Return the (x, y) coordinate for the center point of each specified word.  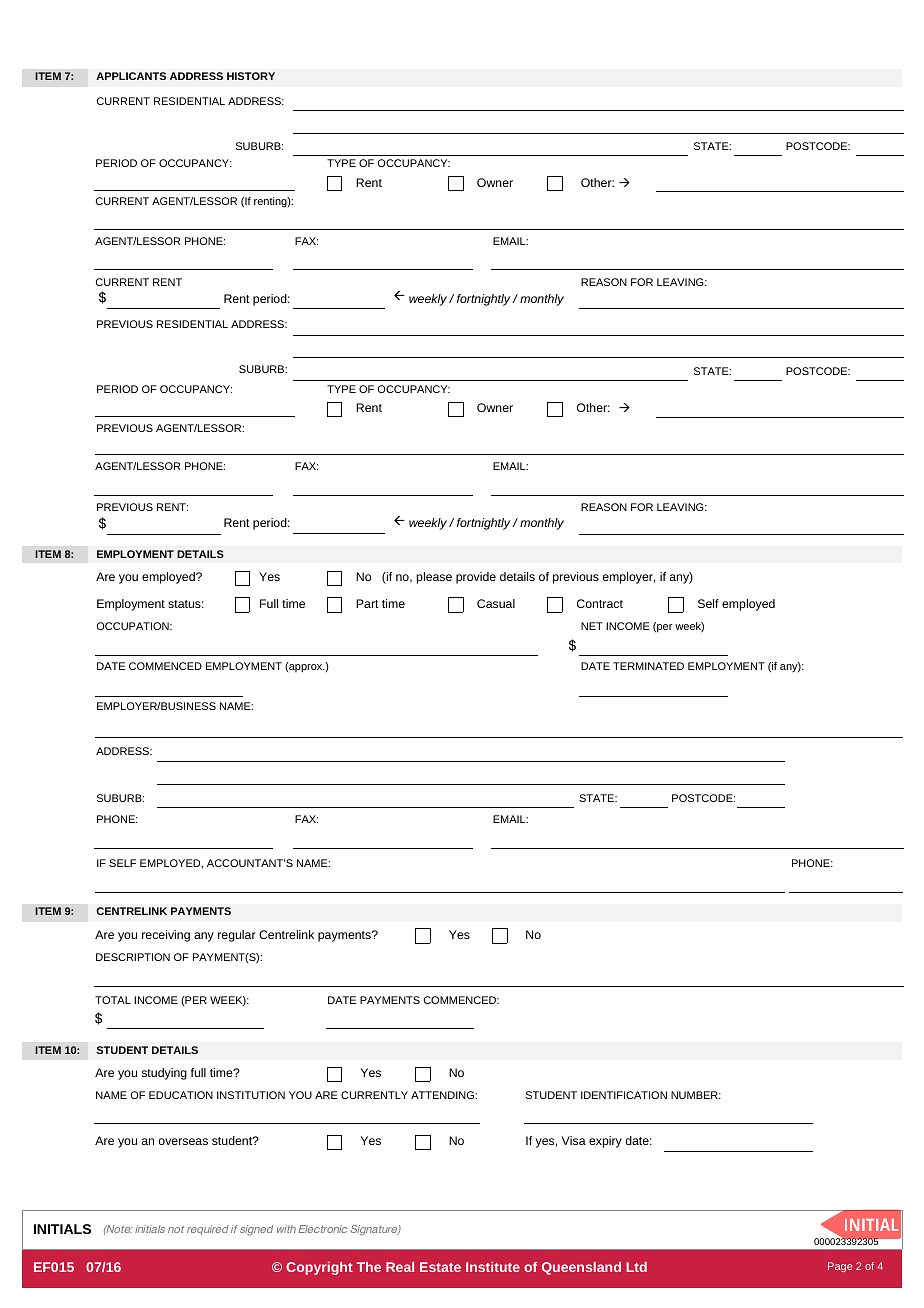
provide (476, 578)
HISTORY (251, 76)
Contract (600, 603)
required (208, 1230)
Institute (493, 1267)
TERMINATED (648, 666)
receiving (166, 936)
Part (367, 603)
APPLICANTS (131, 76)
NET (592, 626)
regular (237, 936)
